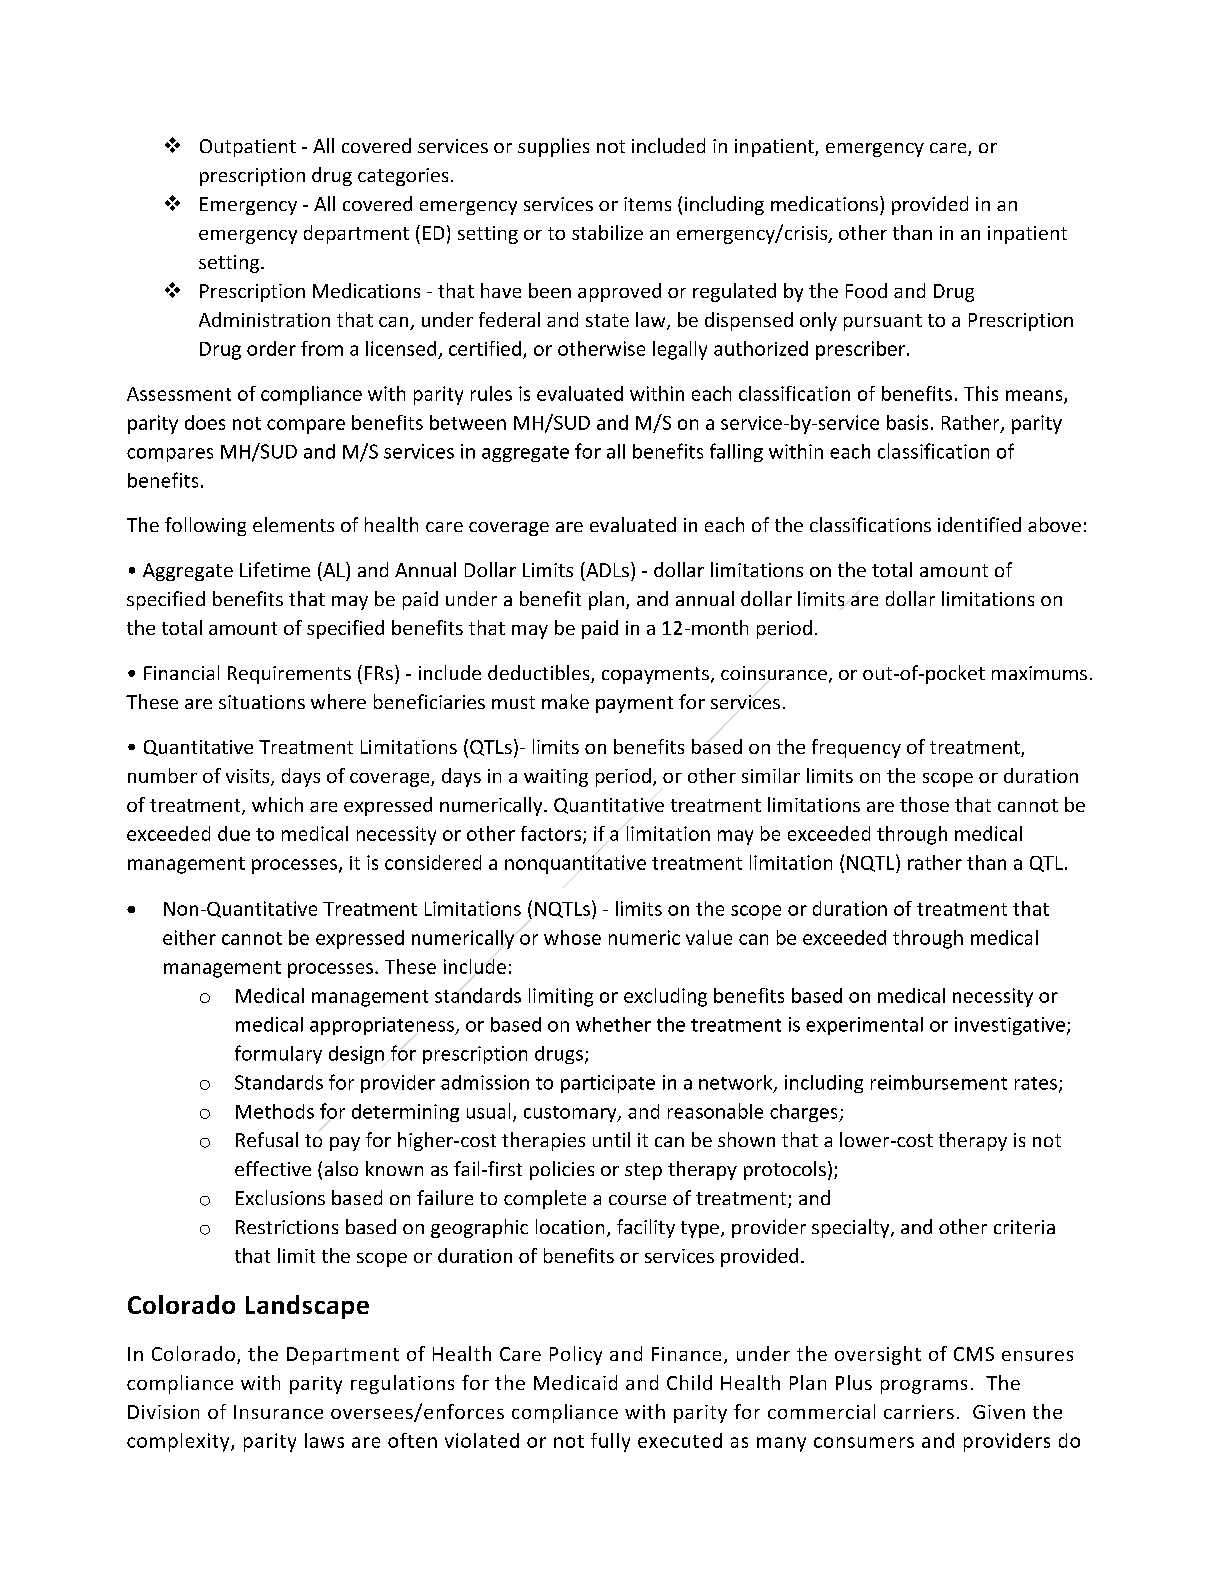  I want to click on investigative, so click(1010, 1026).
